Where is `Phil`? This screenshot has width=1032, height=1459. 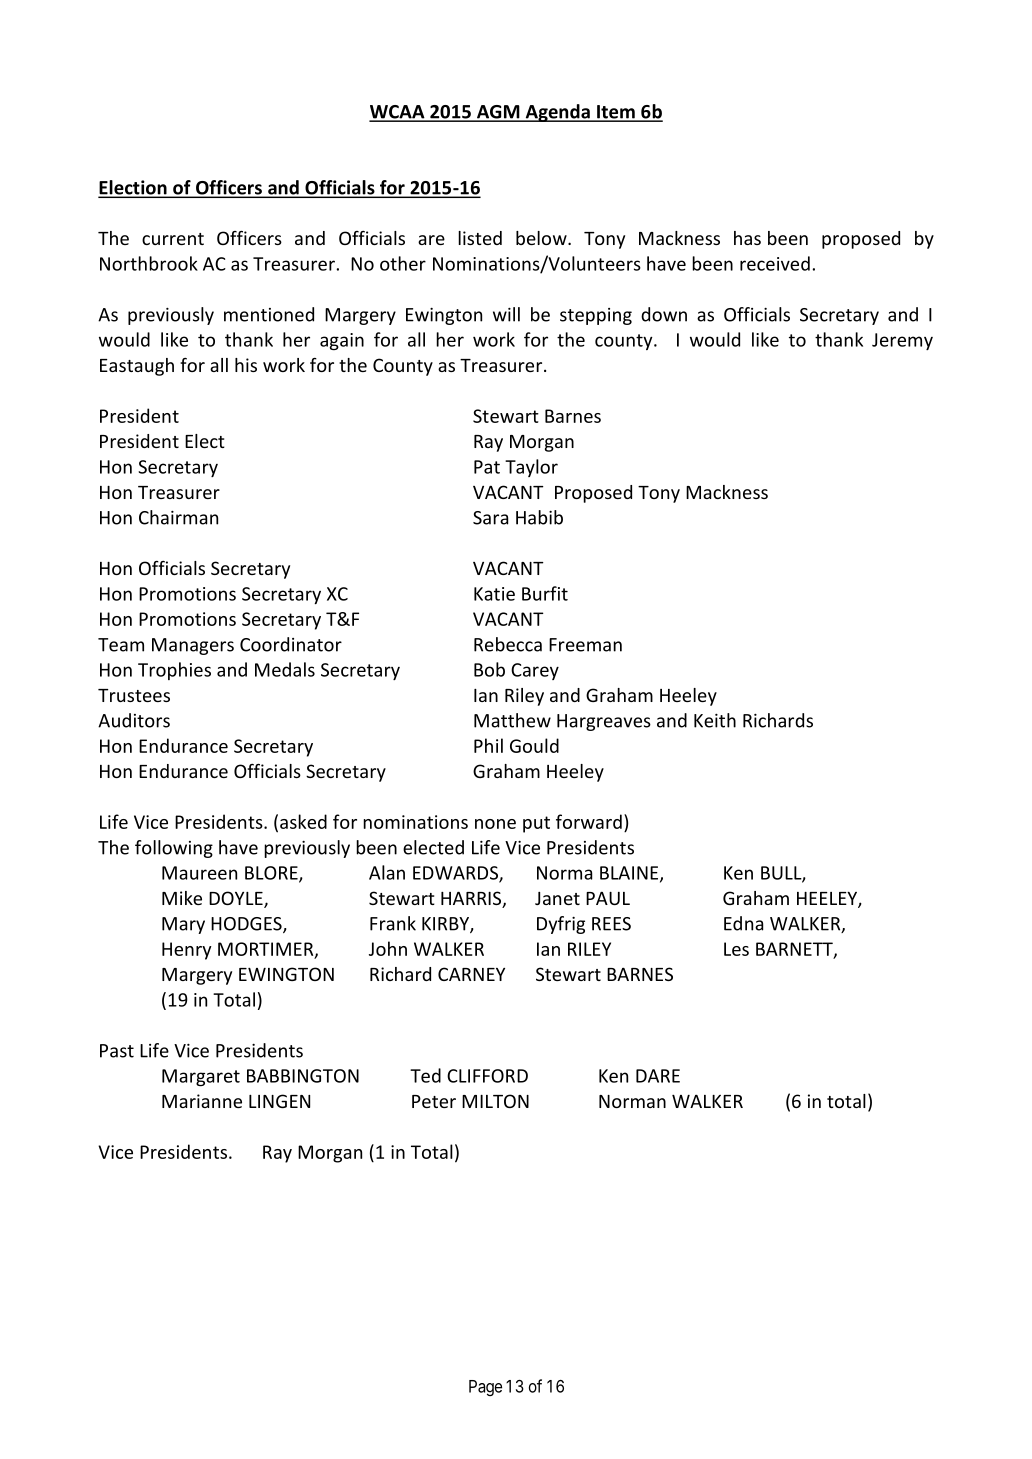 Phil is located at coordinates (488, 745).
